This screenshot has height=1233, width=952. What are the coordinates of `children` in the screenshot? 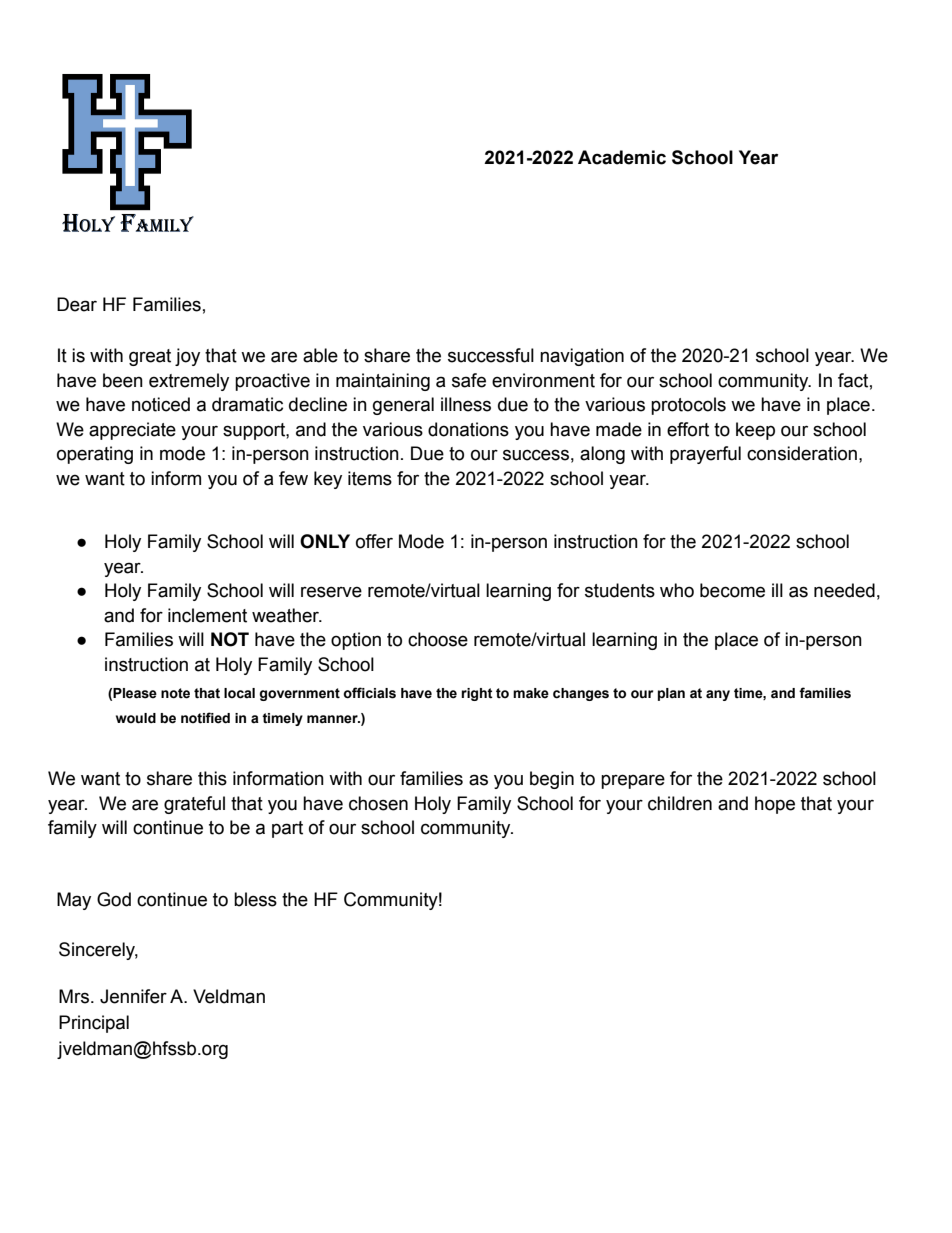 It's located at (680, 803).
